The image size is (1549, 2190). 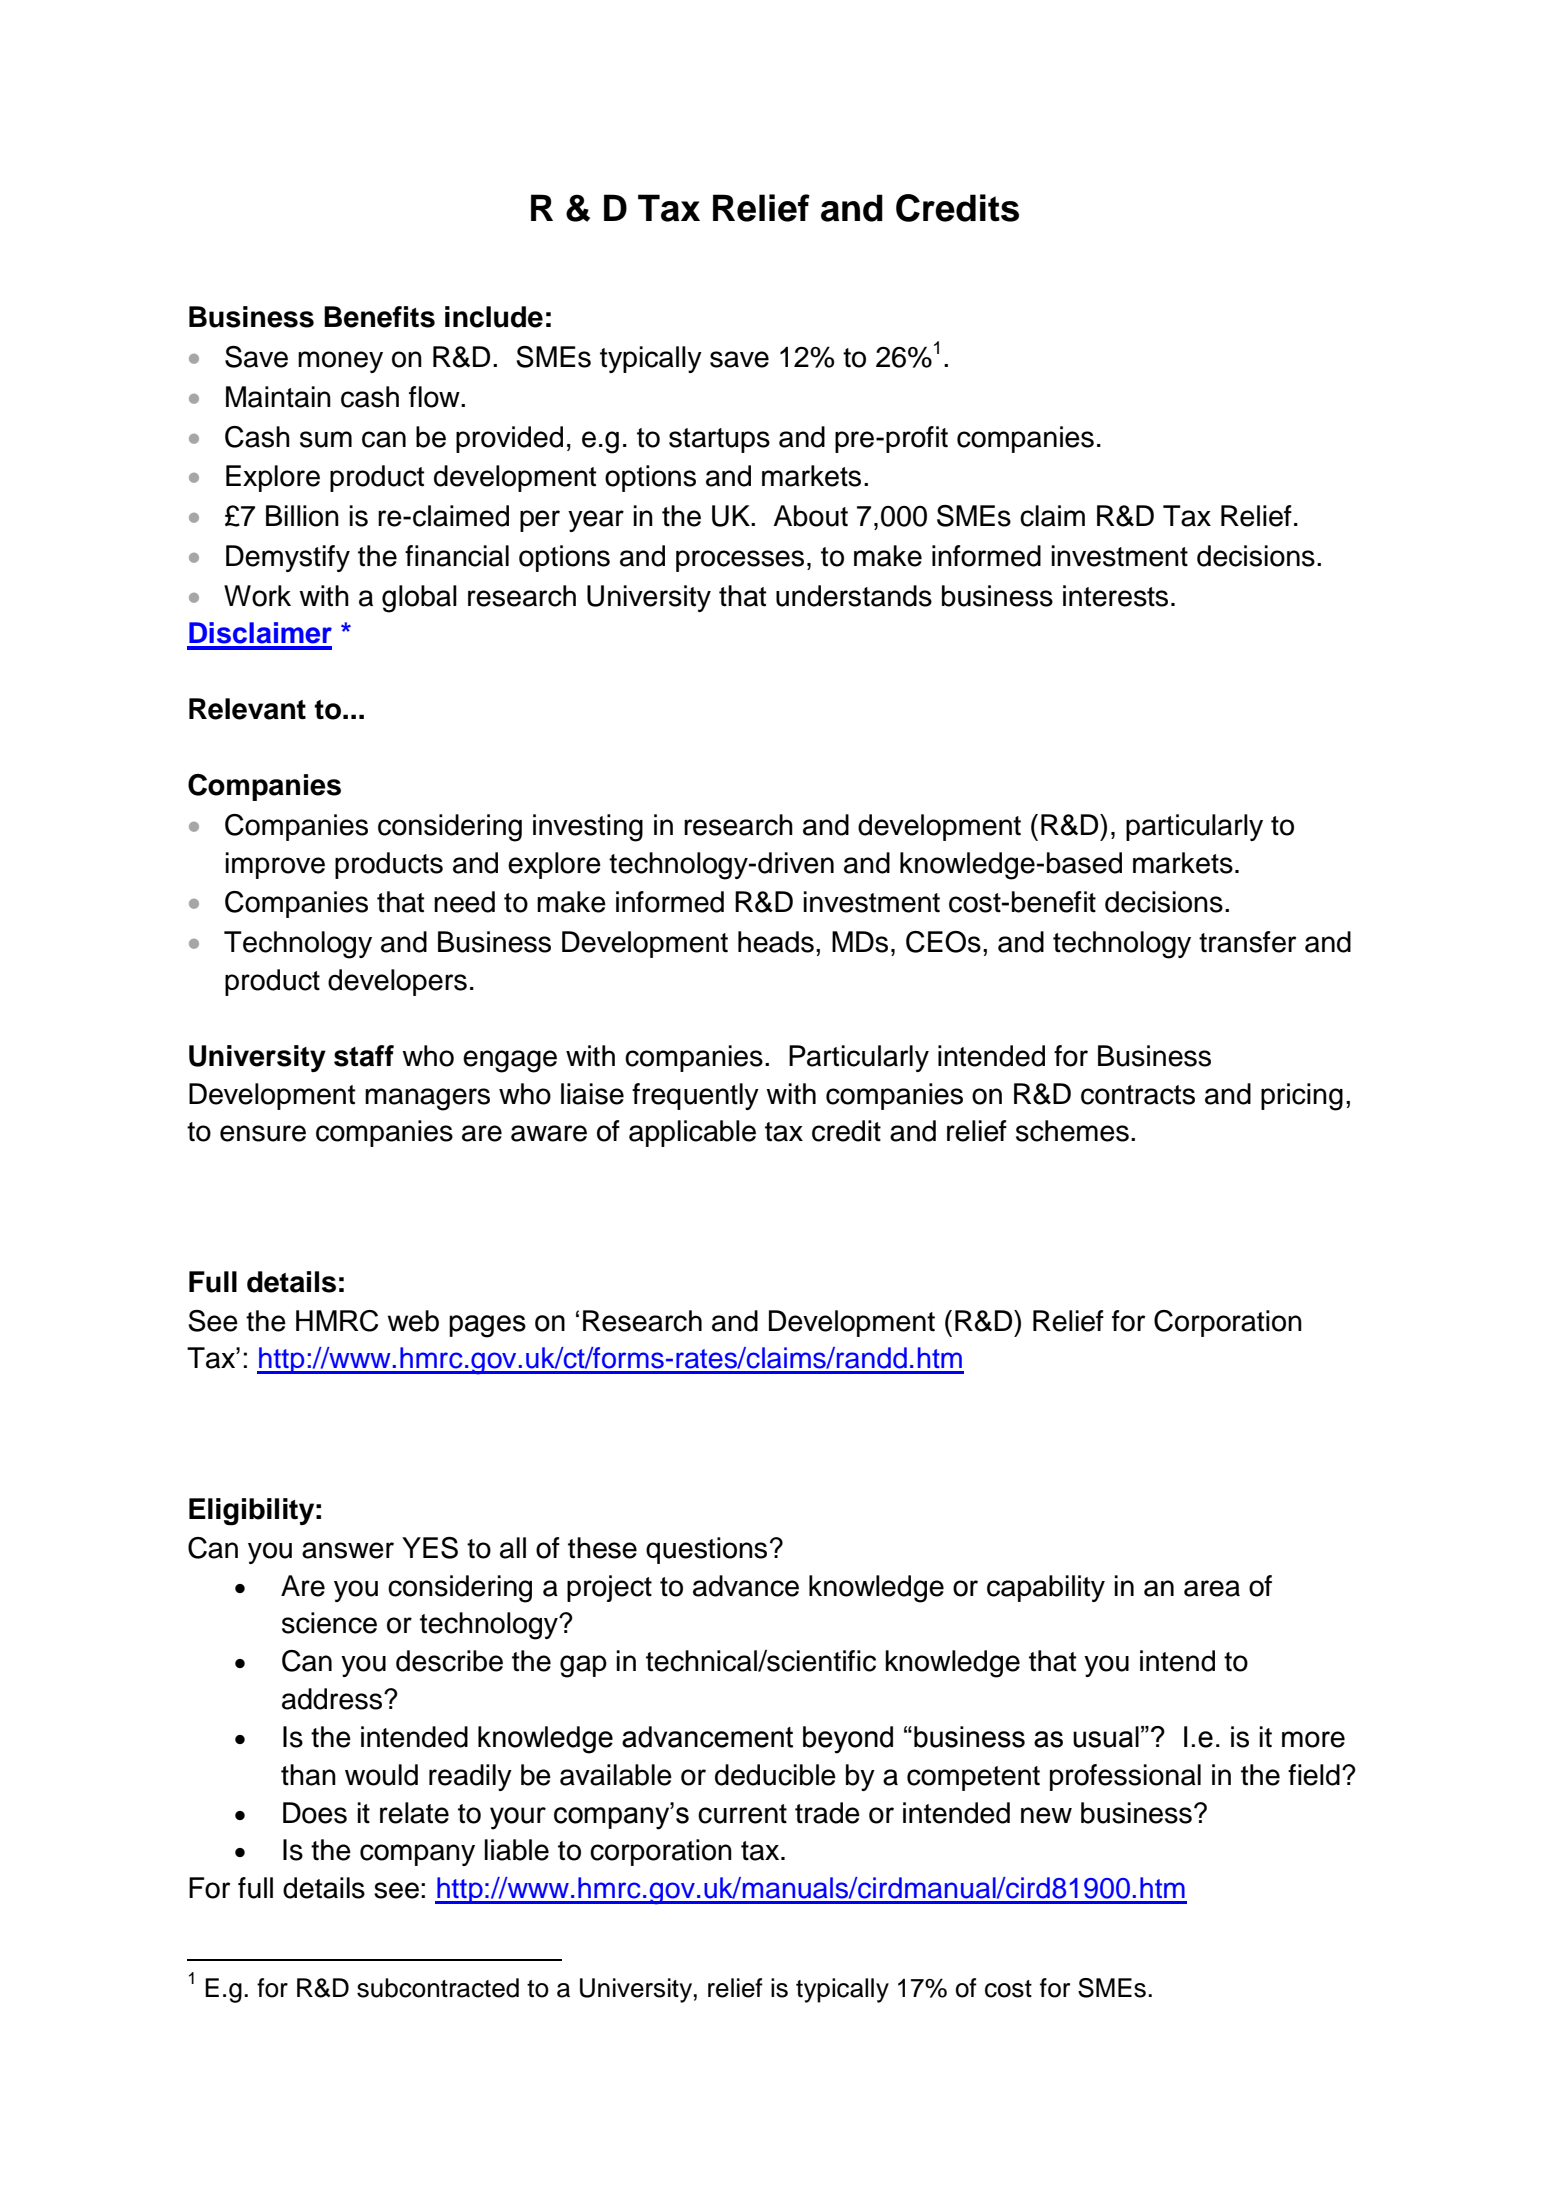 What do you see at coordinates (695, 1096) in the document?
I see `frequently` at bounding box center [695, 1096].
